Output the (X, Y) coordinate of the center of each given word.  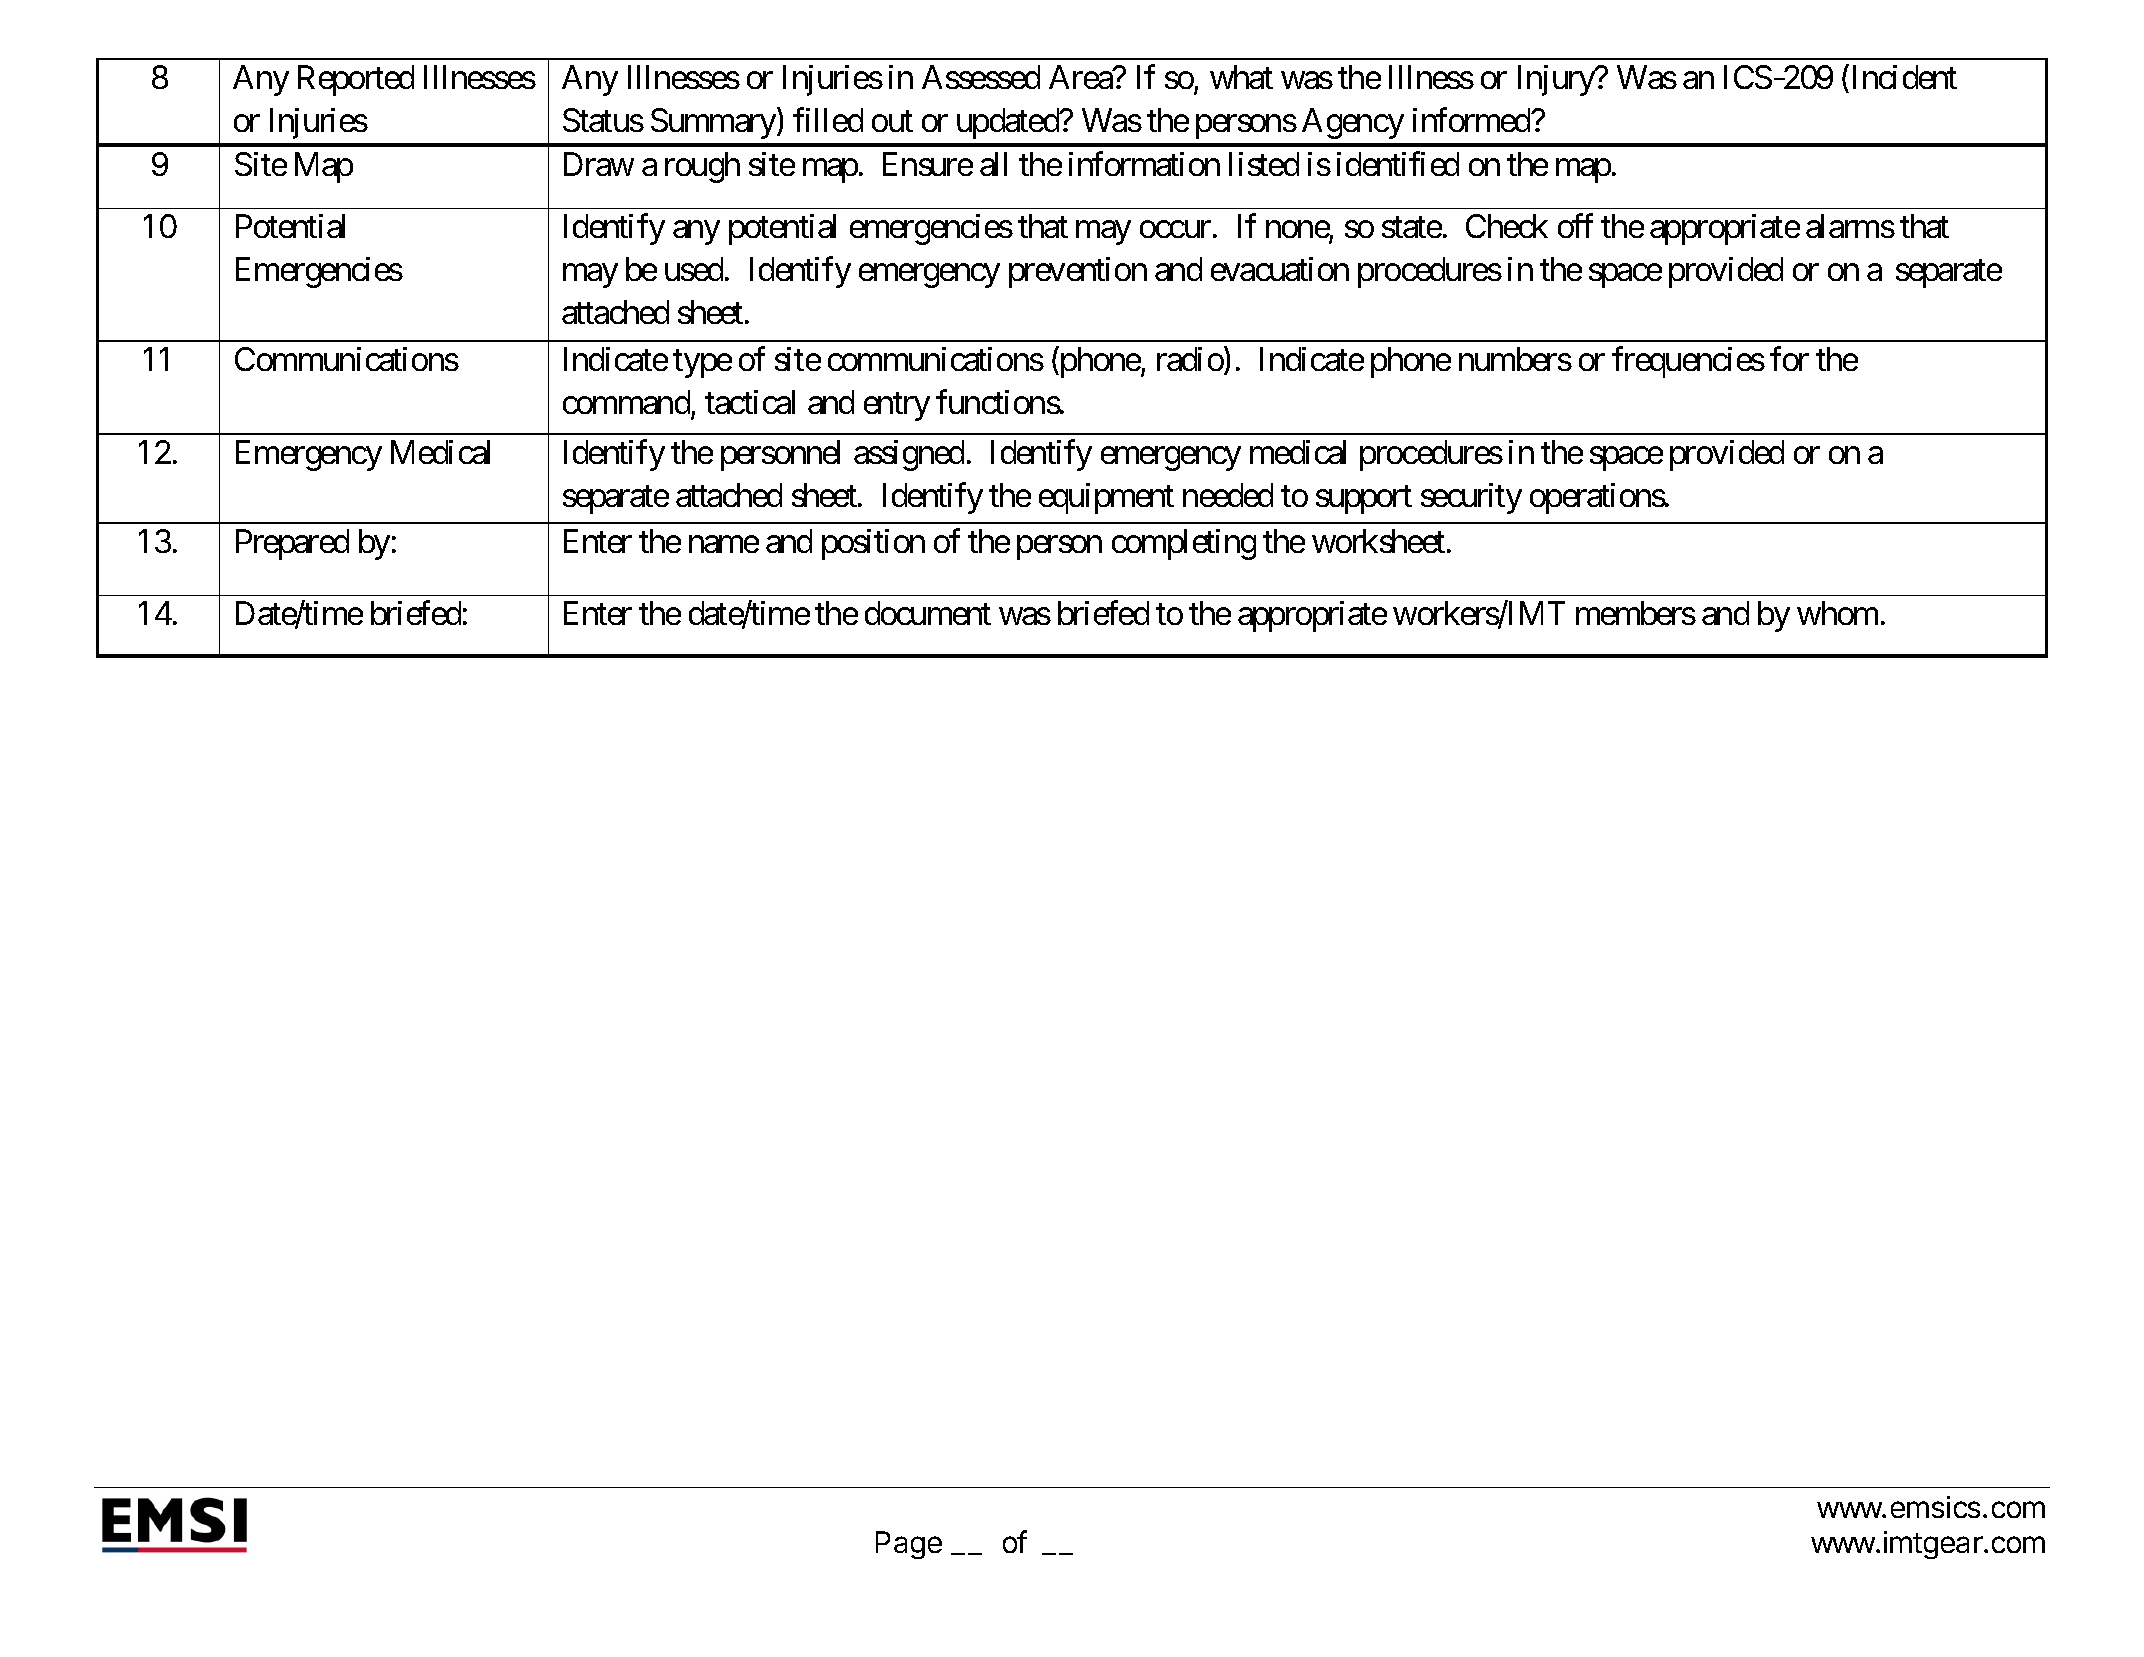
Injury (1557, 80)
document (928, 613)
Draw (599, 164)
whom (1837, 613)
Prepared (292, 544)
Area (1081, 77)
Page (909, 1545)
